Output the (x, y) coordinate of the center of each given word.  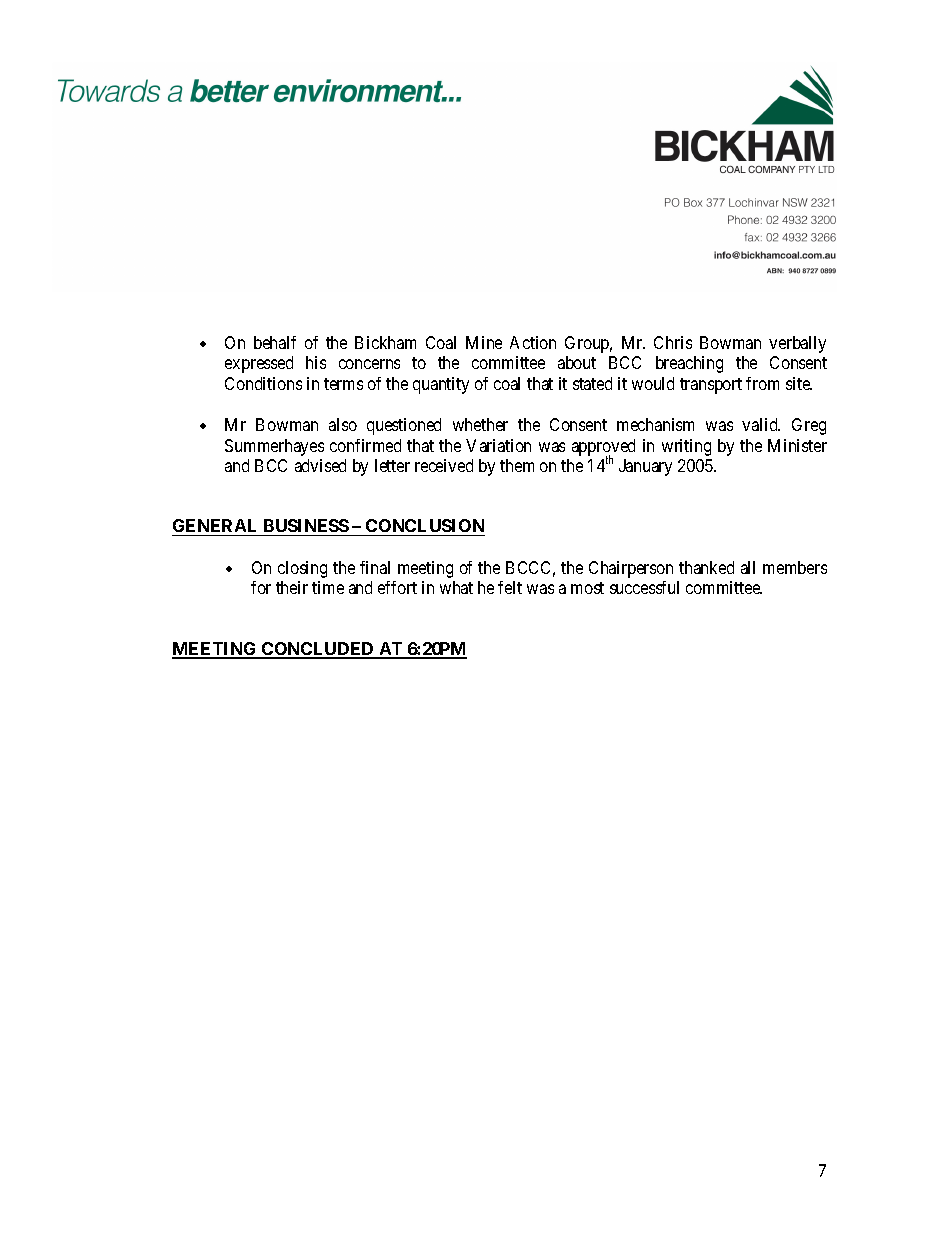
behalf (275, 342)
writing (686, 447)
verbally (797, 344)
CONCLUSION (424, 527)
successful (644, 587)
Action (533, 342)
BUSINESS (305, 527)
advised (320, 465)
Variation (498, 445)
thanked (706, 567)
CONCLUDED (318, 650)
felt (510, 587)
